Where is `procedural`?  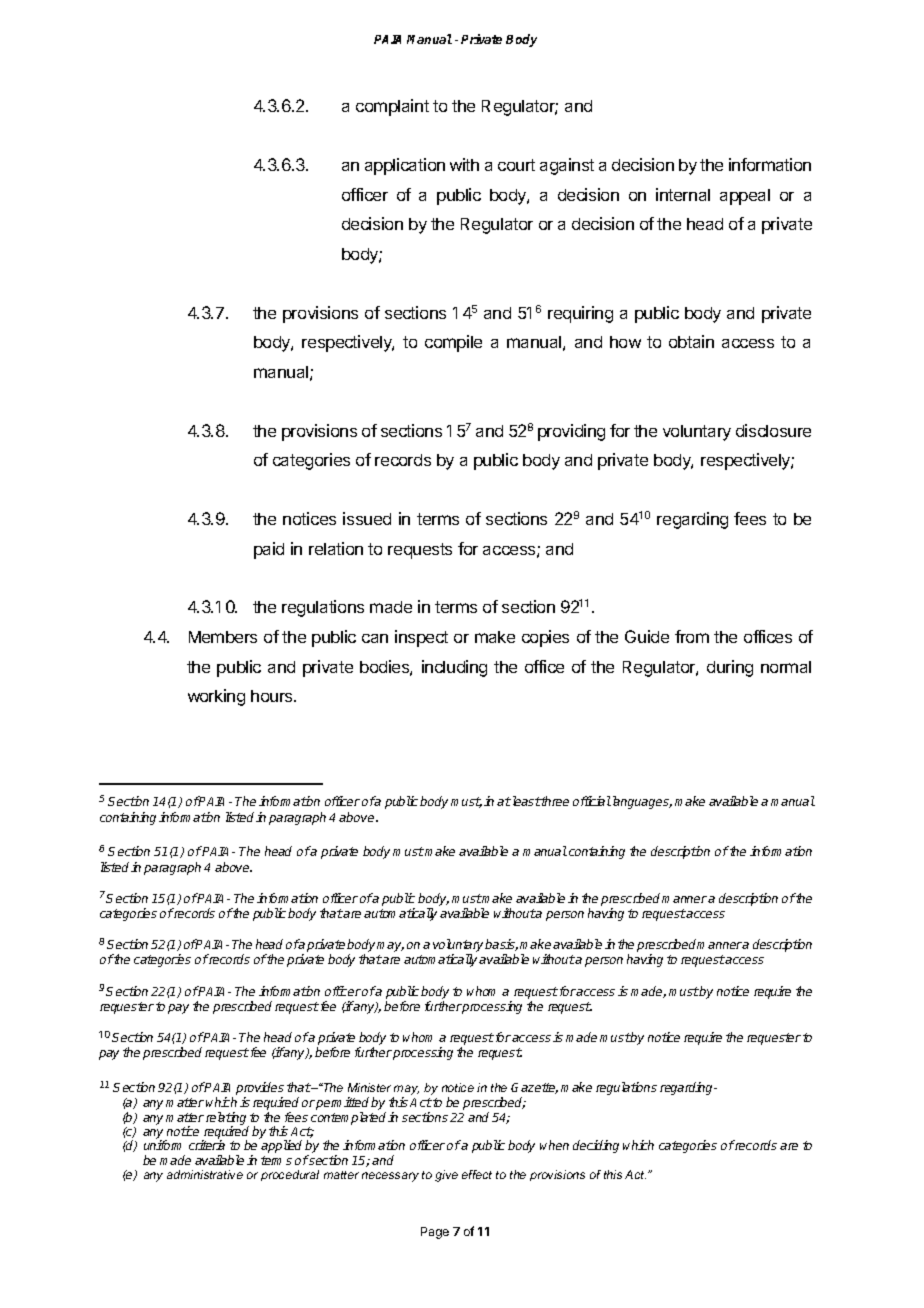 procedural is located at coordinates (290, 1175).
